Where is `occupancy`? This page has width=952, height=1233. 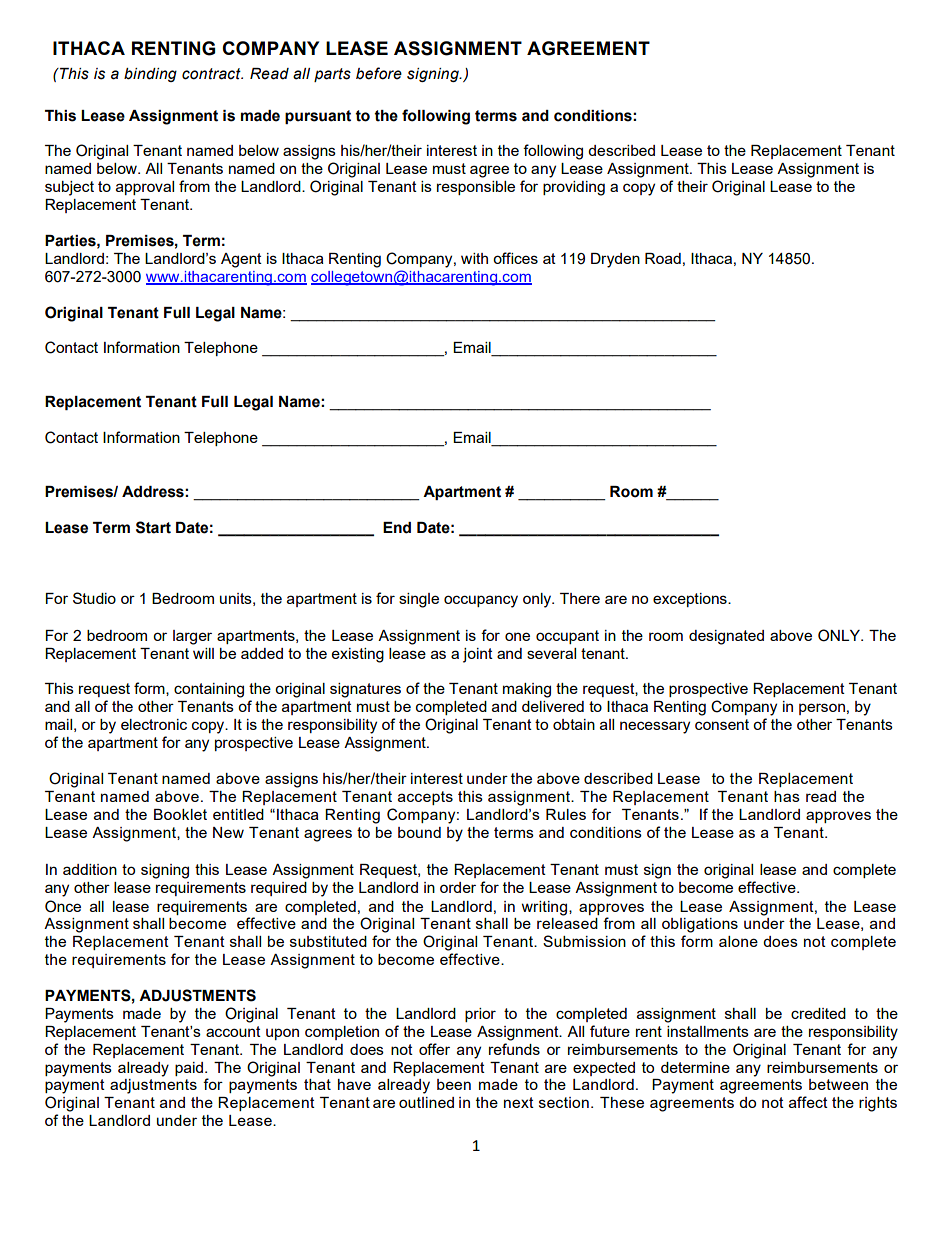 occupancy is located at coordinates (481, 601).
